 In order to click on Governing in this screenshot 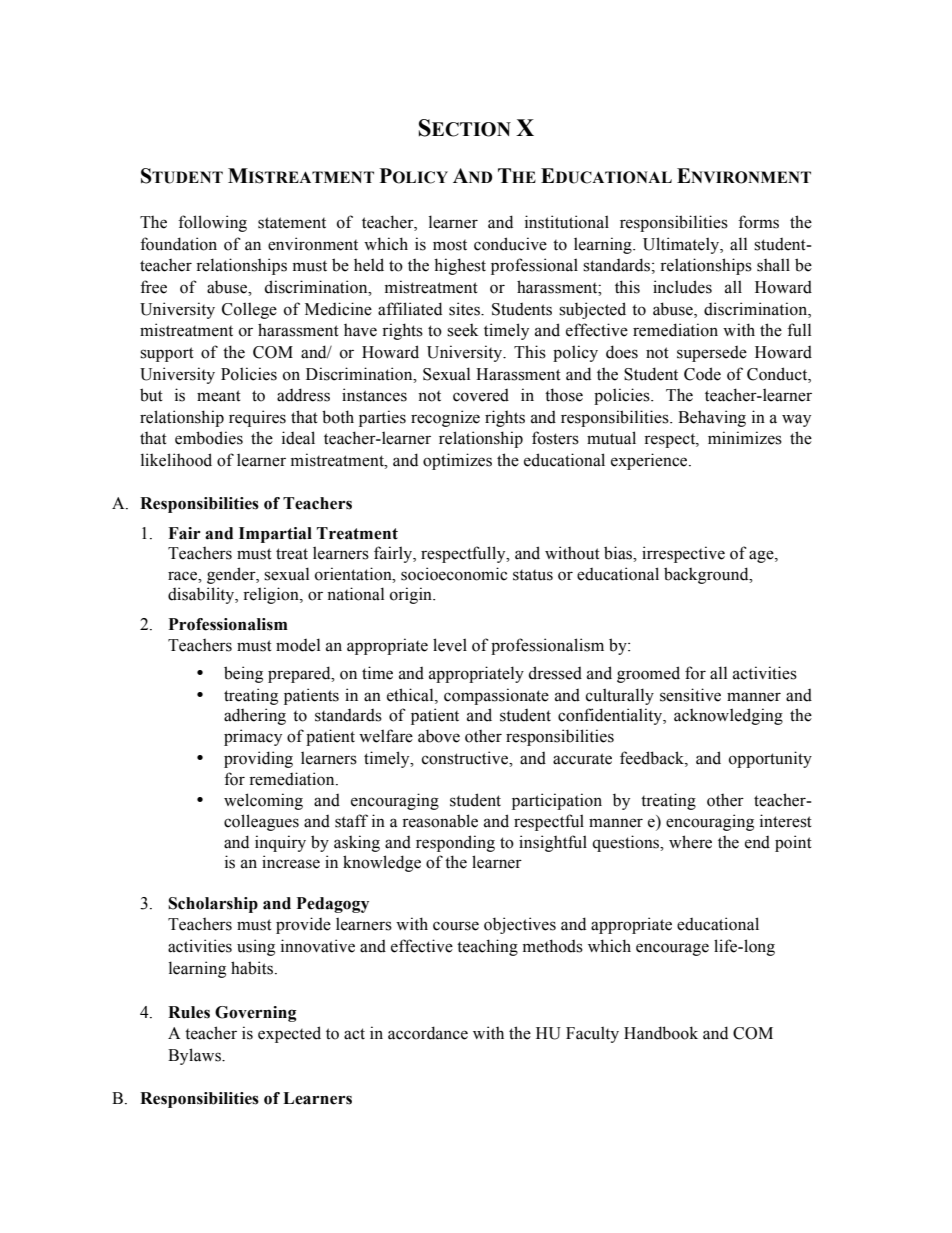, I will do `click(256, 1014)`.
